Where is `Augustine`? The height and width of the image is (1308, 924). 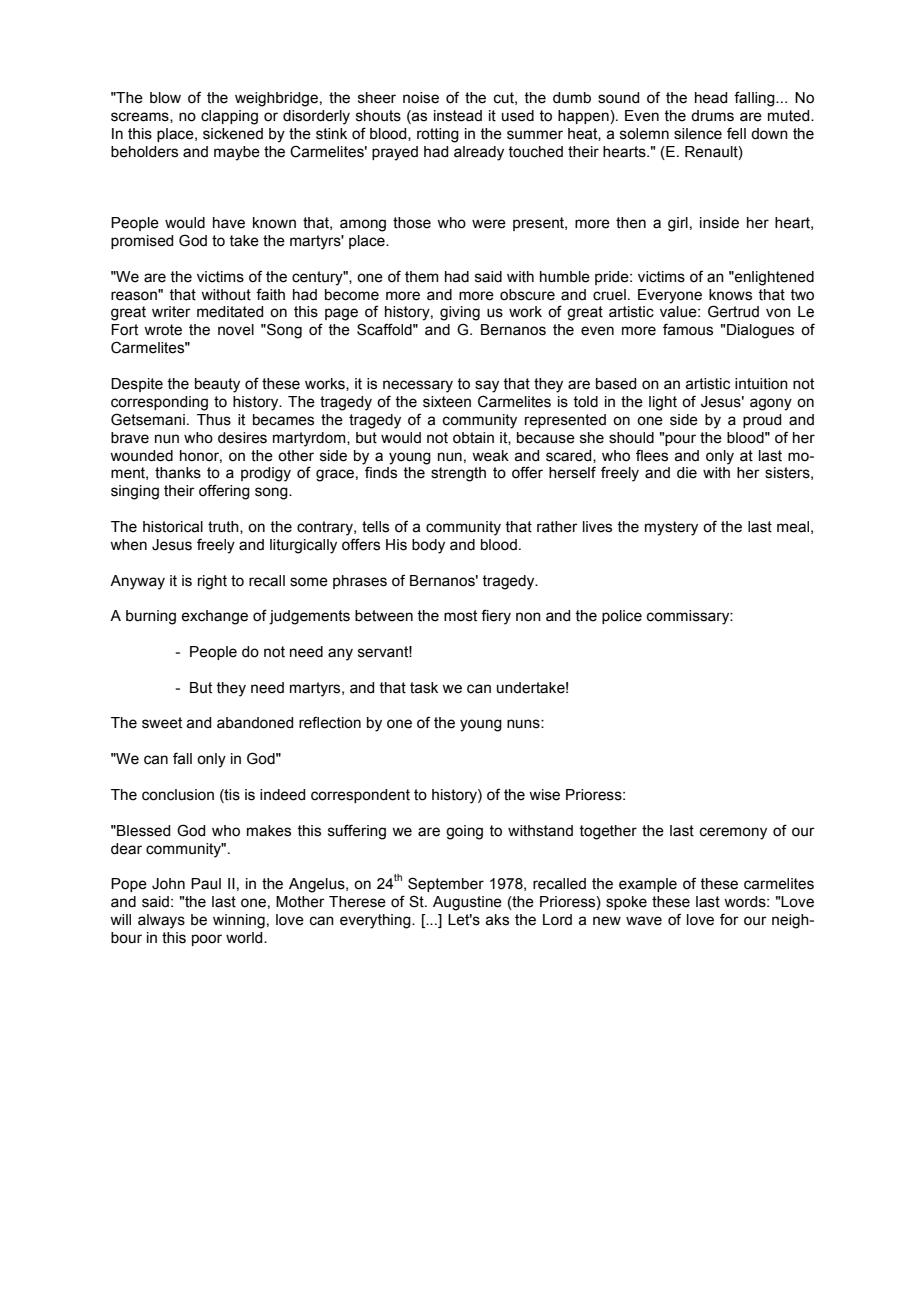 Augustine is located at coordinates (467, 903).
